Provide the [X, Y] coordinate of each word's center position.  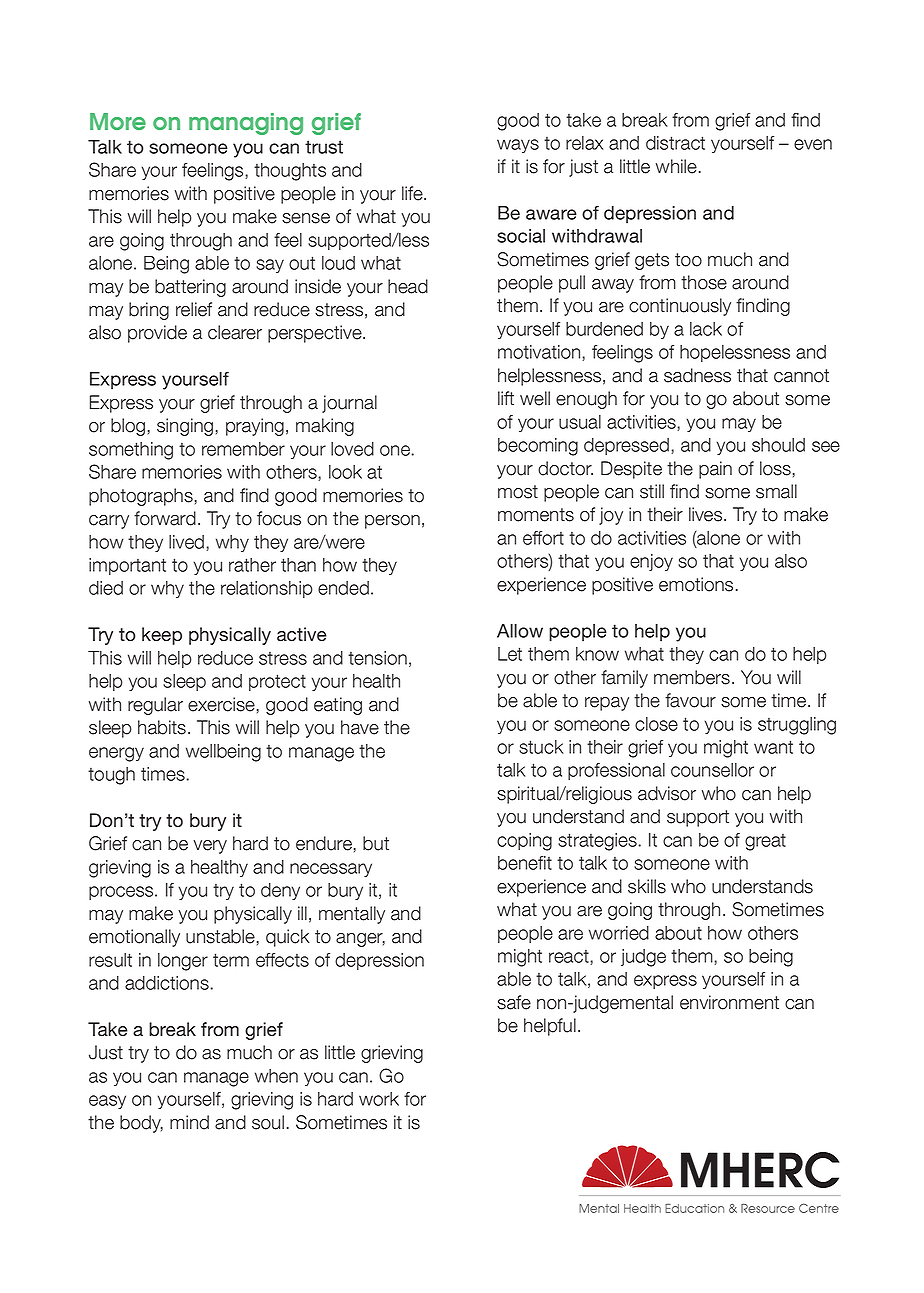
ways [518, 146]
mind [189, 1122]
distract [675, 143]
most [518, 492]
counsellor [712, 770]
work [379, 1099]
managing [246, 124]
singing [185, 427]
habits [163, 727]
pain [715, 470]
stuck [541, 747]
